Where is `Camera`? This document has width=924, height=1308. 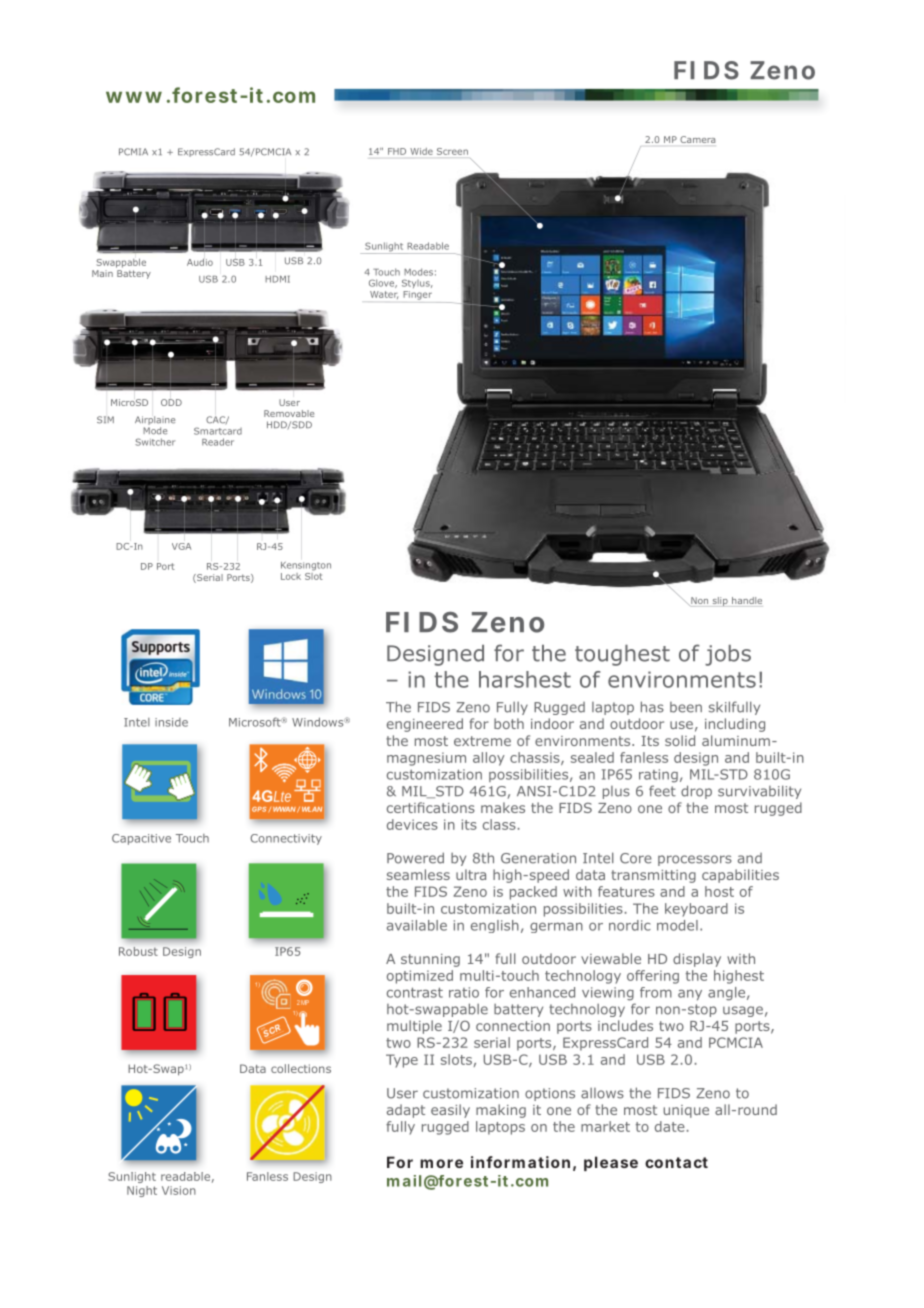
Camera is located at coordinates (697, 139).
